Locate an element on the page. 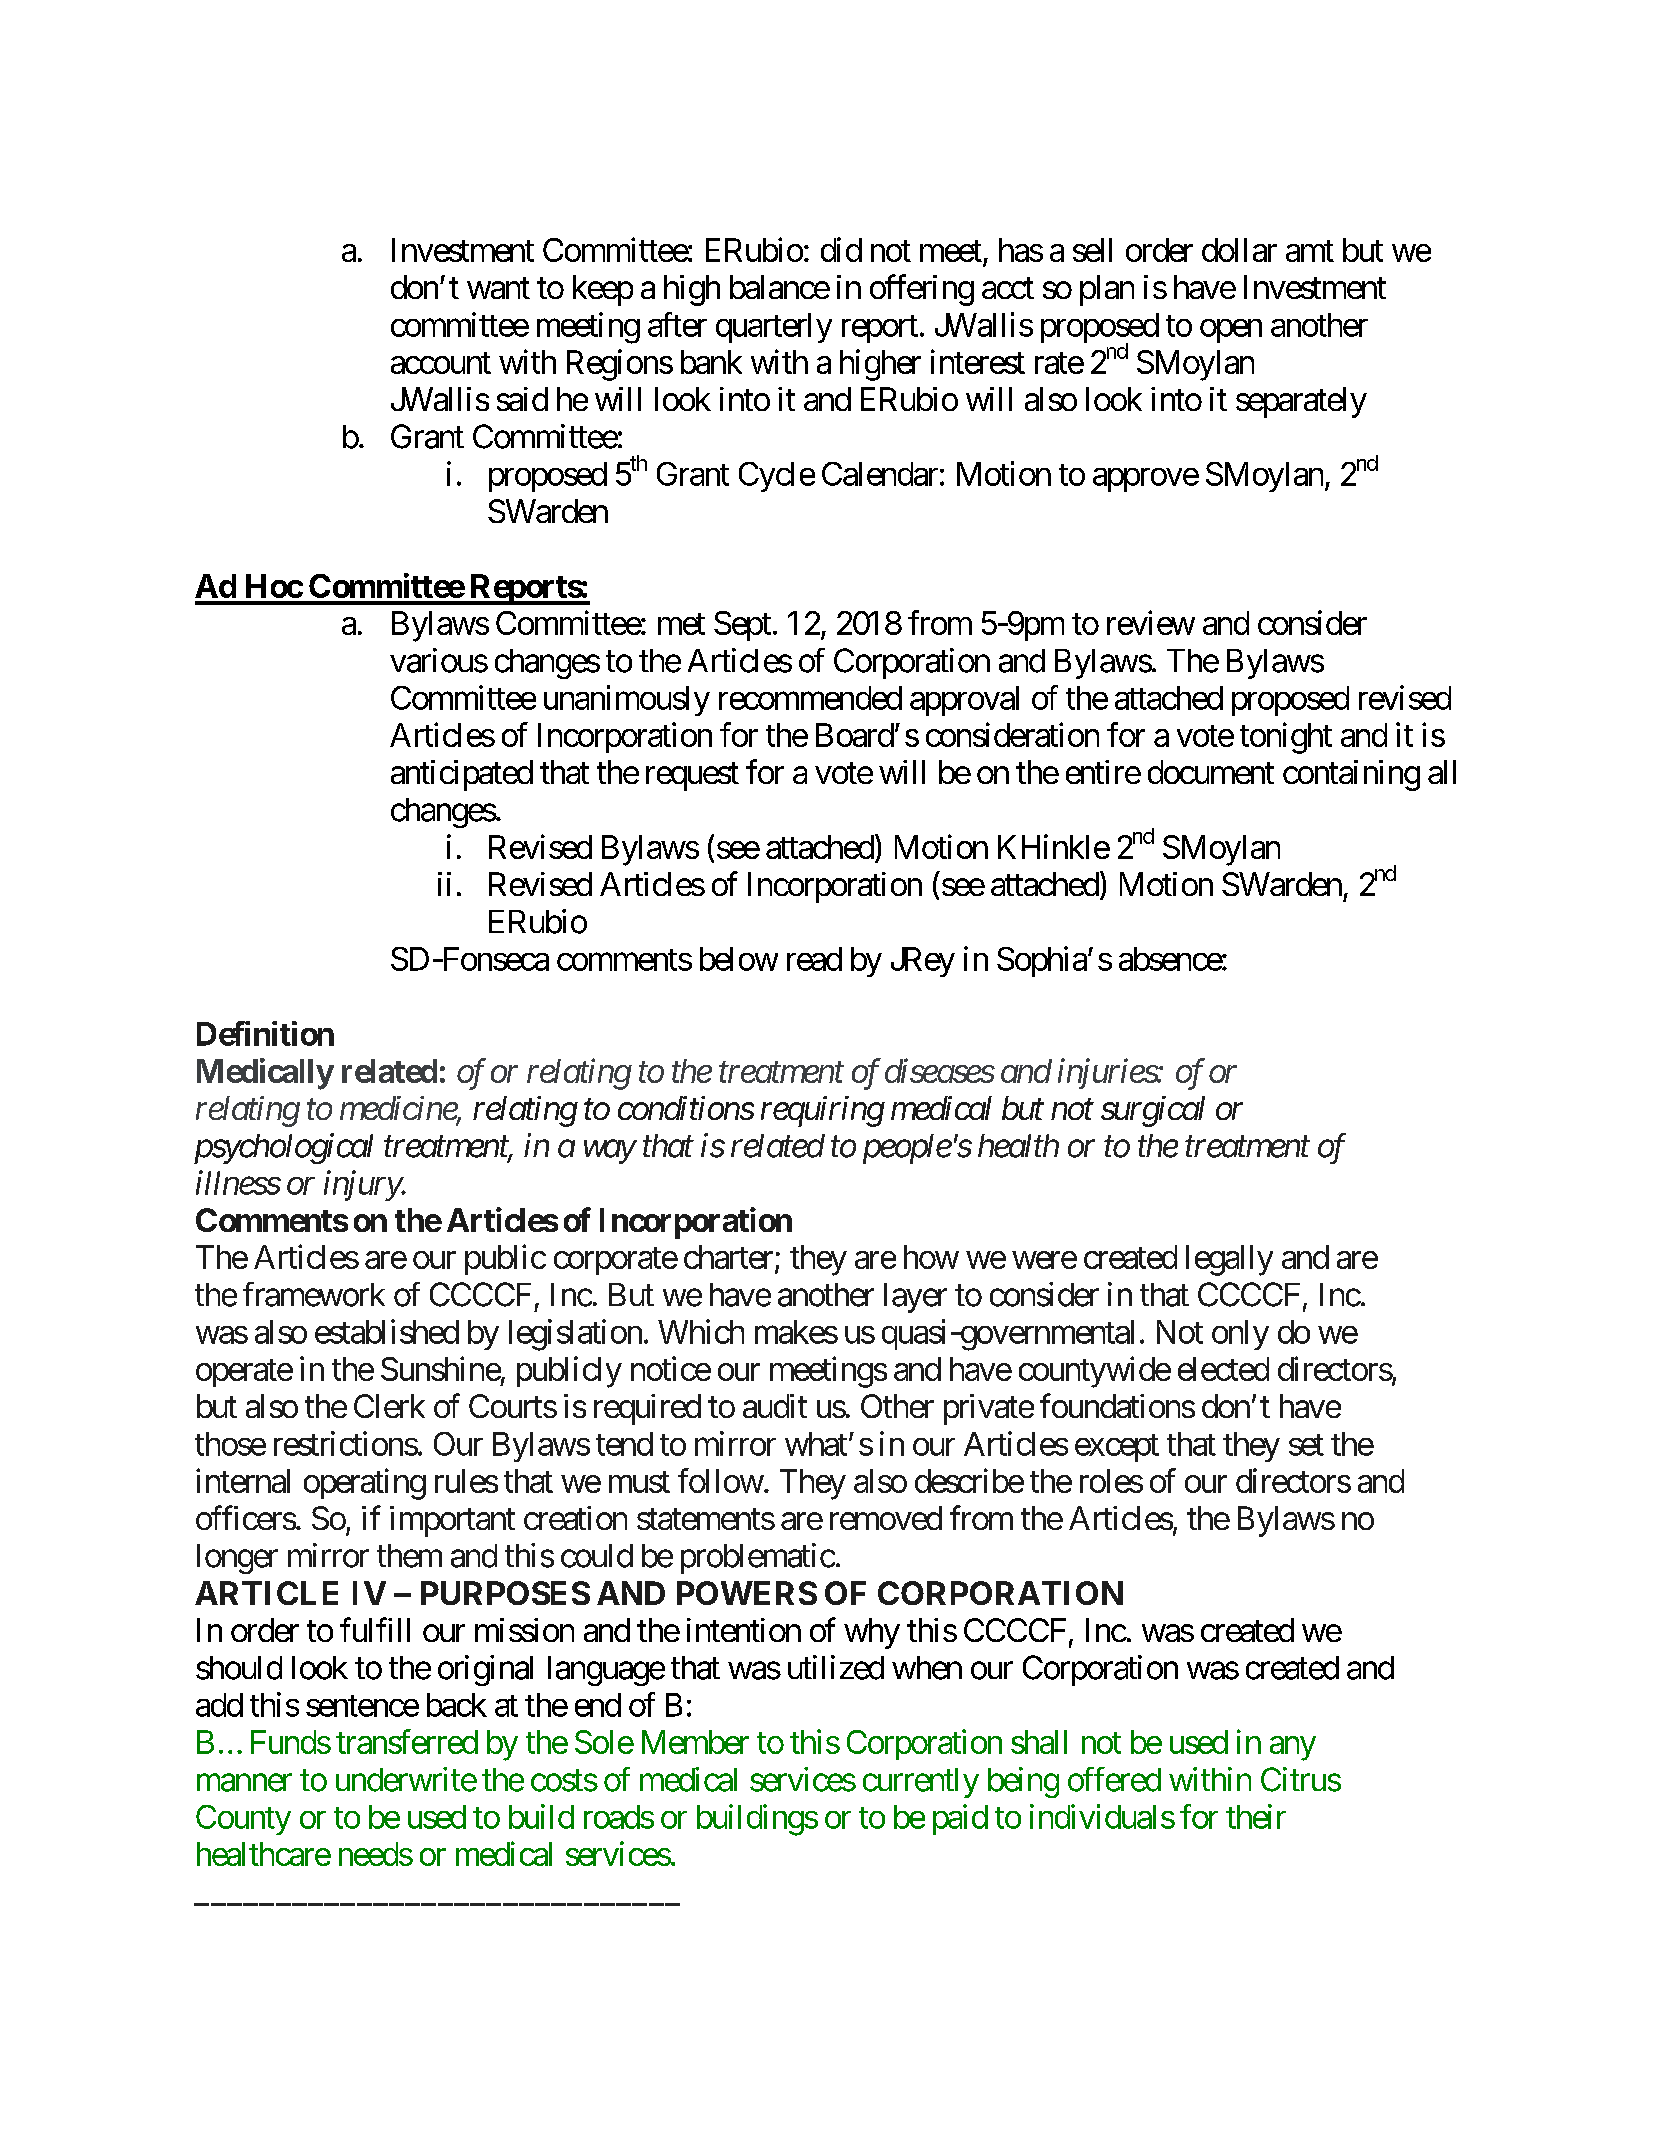 The width and height of the image is (1654, 2141). anticipated is located at coordinates (462, 775).
